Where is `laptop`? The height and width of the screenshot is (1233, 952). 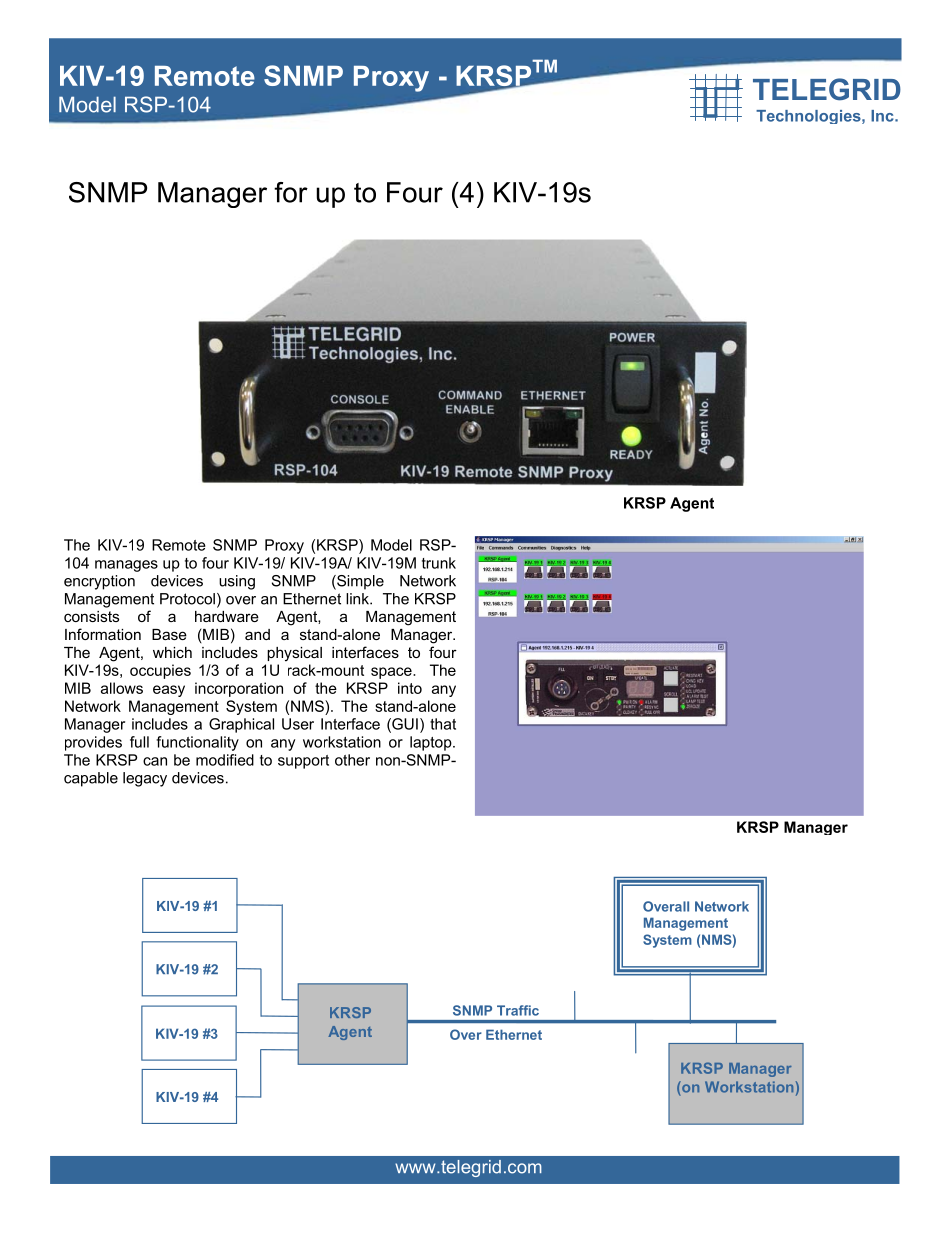
laptop is located at coordinates (432, 743).
